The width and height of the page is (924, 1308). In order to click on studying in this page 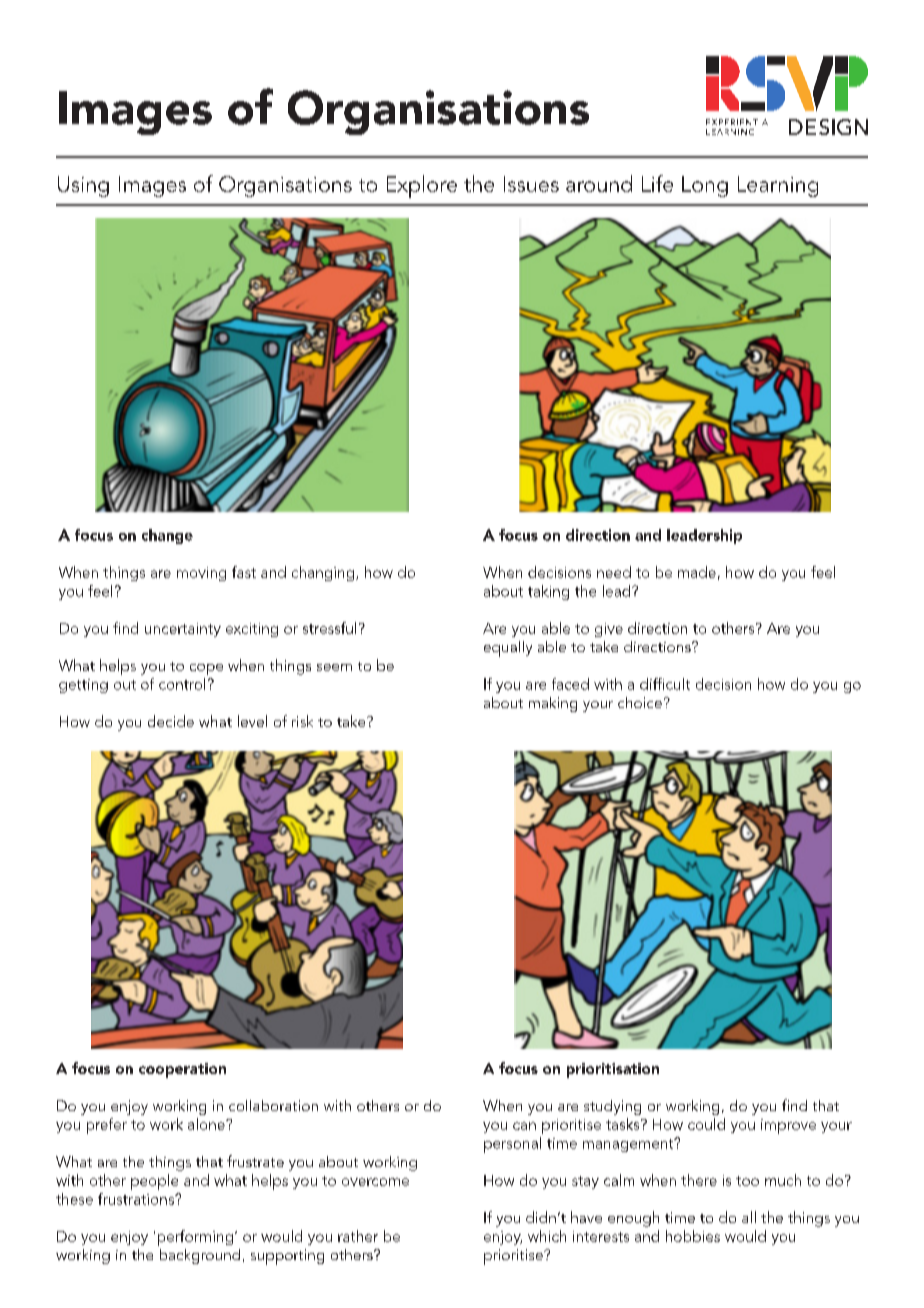, I will do `click(612, 1107)`.
